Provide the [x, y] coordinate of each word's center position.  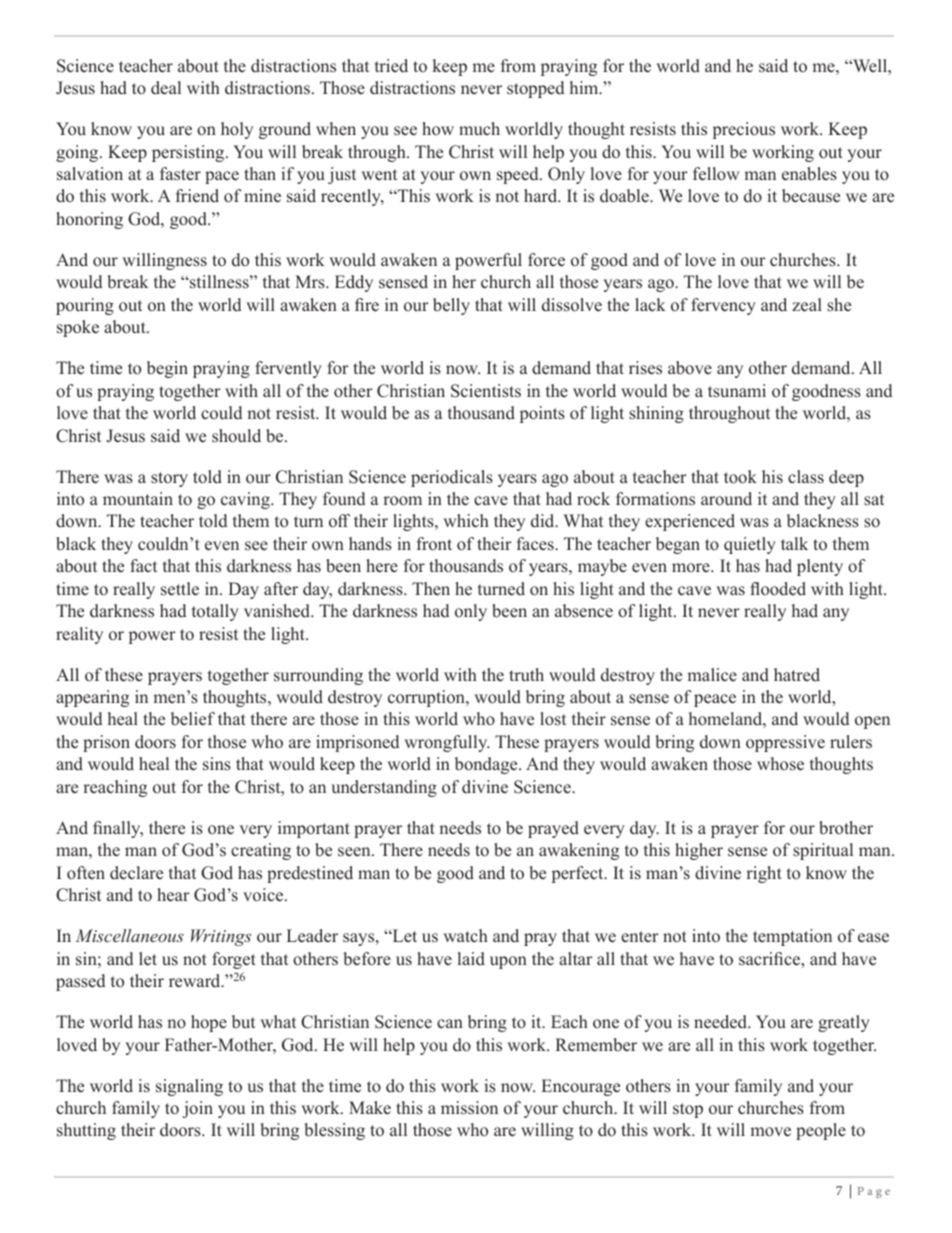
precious [744, 130]
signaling [189, 1087]
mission [469, 1108]
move [770, 1132]
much [479, 128]
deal [166, 88]
